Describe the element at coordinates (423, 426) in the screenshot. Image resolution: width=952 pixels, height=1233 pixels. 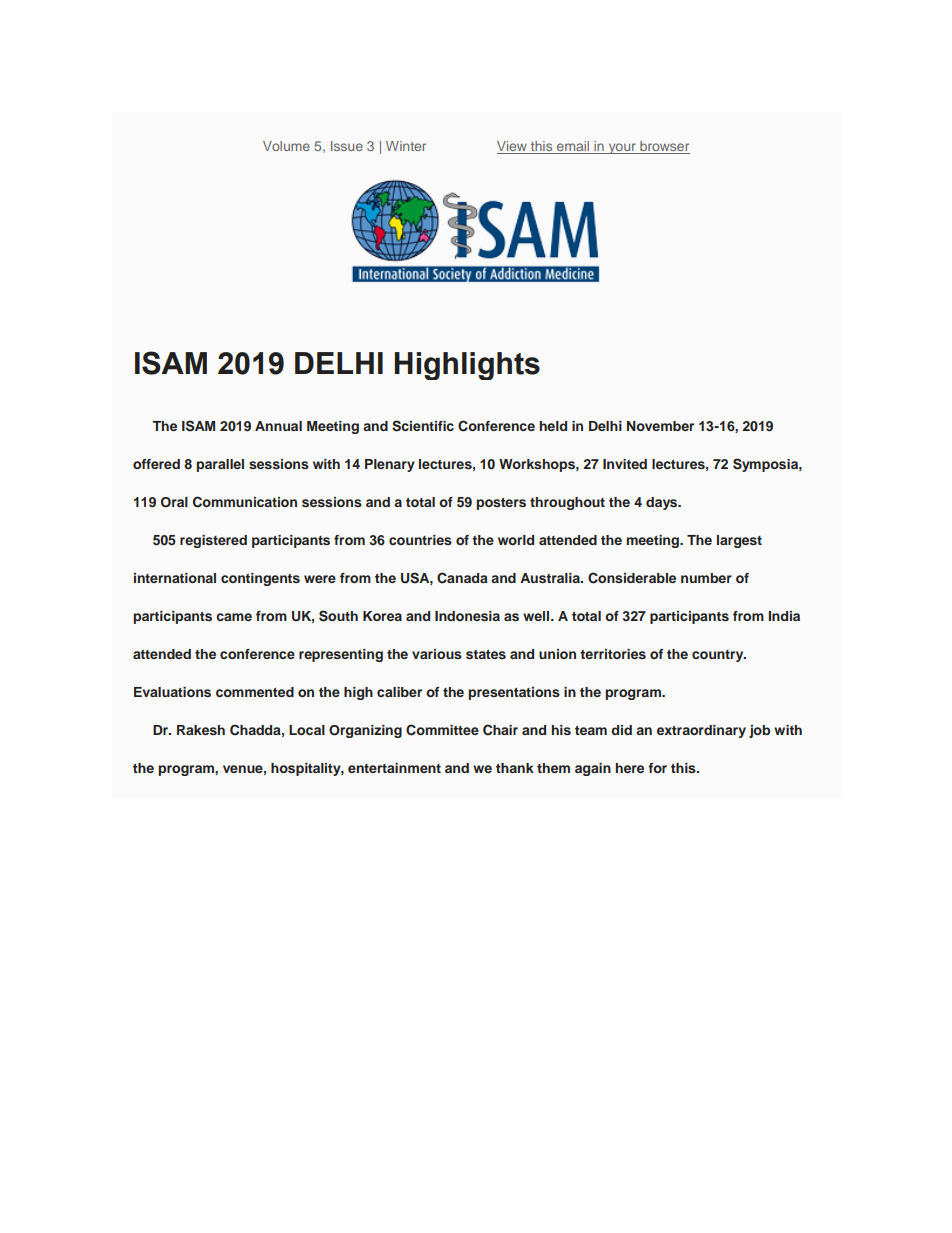
I see `Scientific` at that location.
